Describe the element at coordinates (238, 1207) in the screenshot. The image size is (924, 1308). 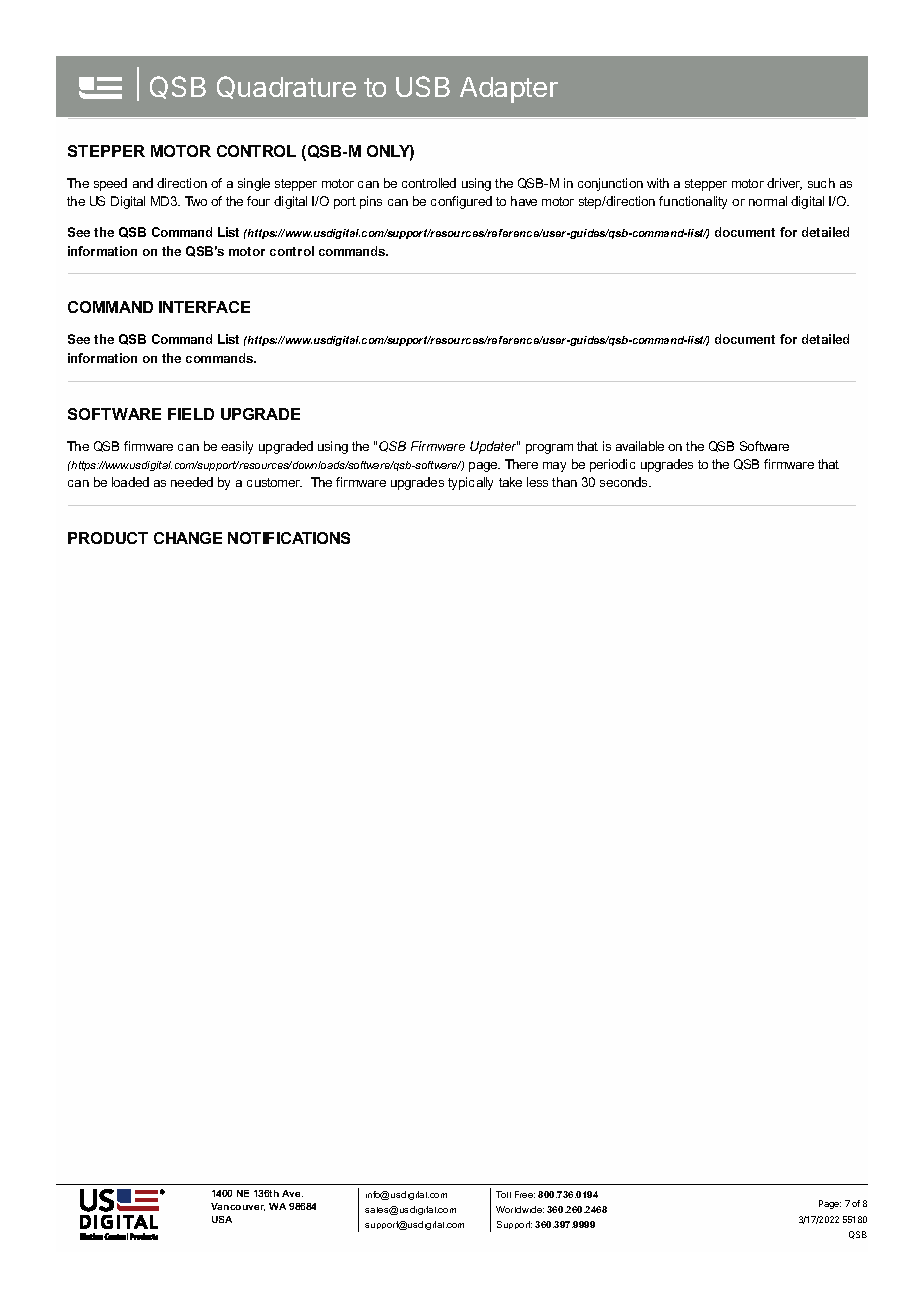
I see `Vancouver` at that location.
